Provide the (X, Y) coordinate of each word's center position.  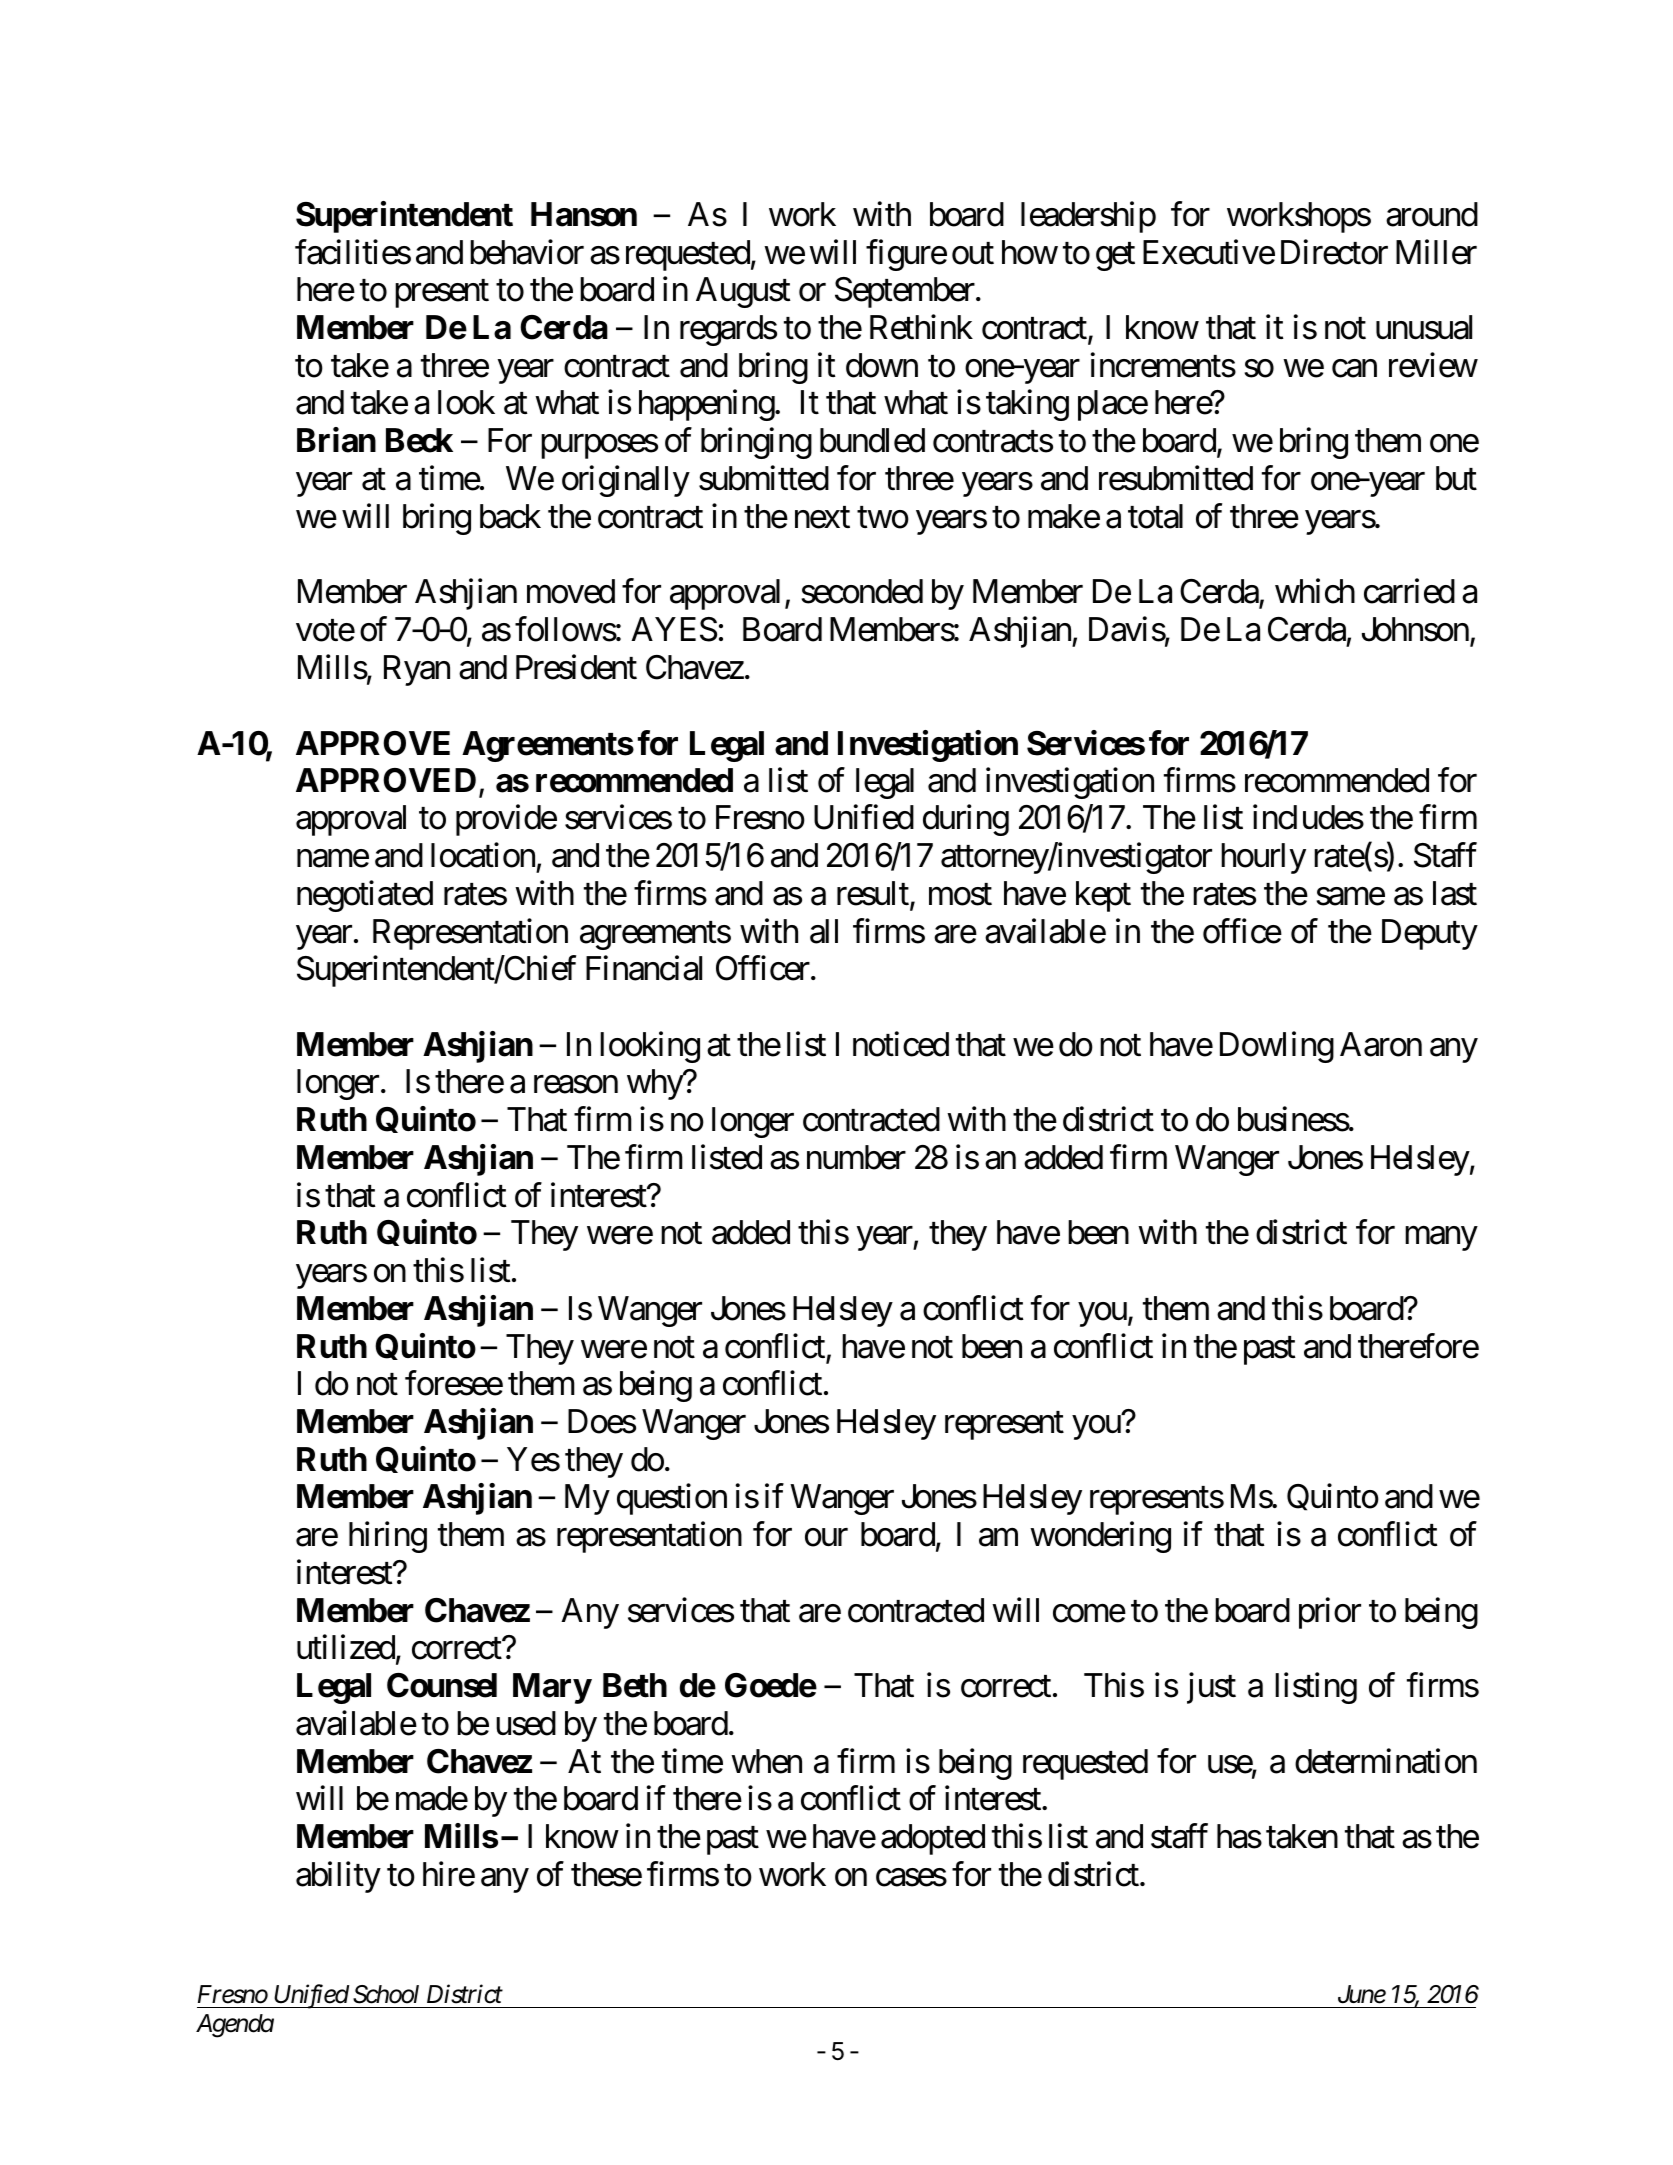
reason (576, 1085)
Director (1334, 252)
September (905, 292)
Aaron (1381, 1044)
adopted (933, 1839)
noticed (901, 1044)
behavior (527, 252)
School (386, 1994)
